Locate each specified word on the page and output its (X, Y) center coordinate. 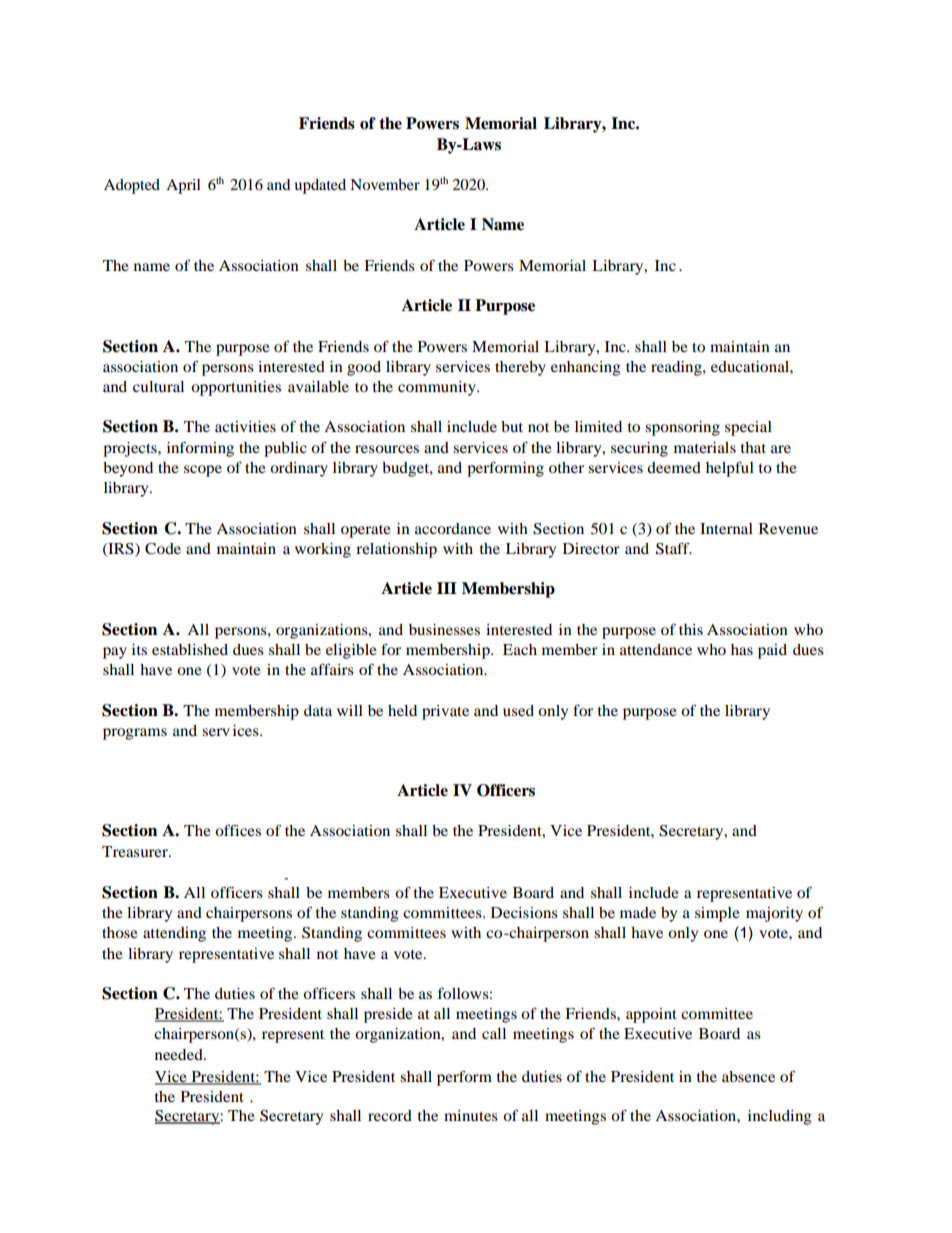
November (385, 184)
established (190, 649)
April (183, 186)
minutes (471, 1115)
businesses (444, 629)
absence (748, 1076)
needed (180, 1054)
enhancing (586, 368)
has (742, 649)
